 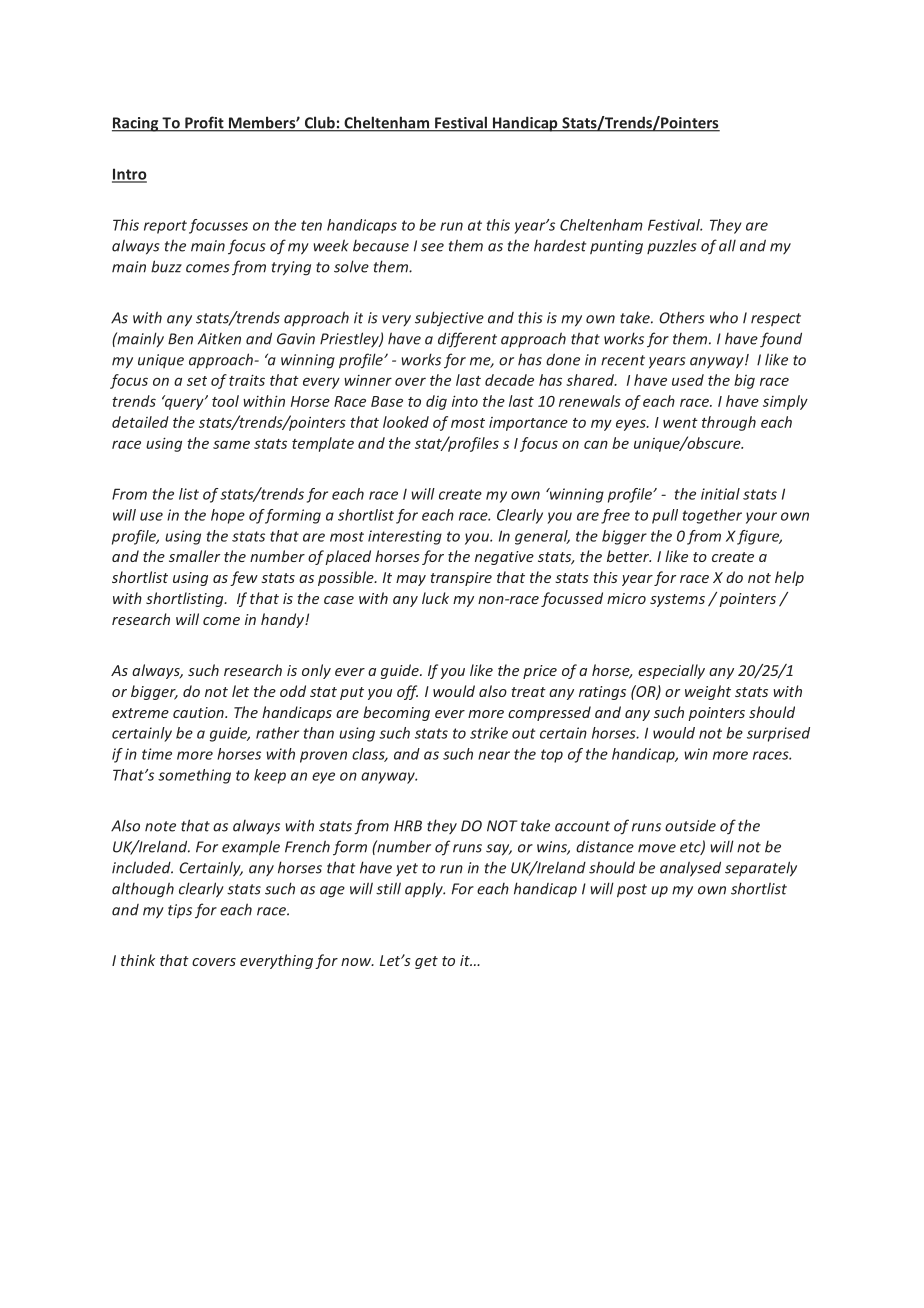 I want to click on through, so click(x=729, y=423).
